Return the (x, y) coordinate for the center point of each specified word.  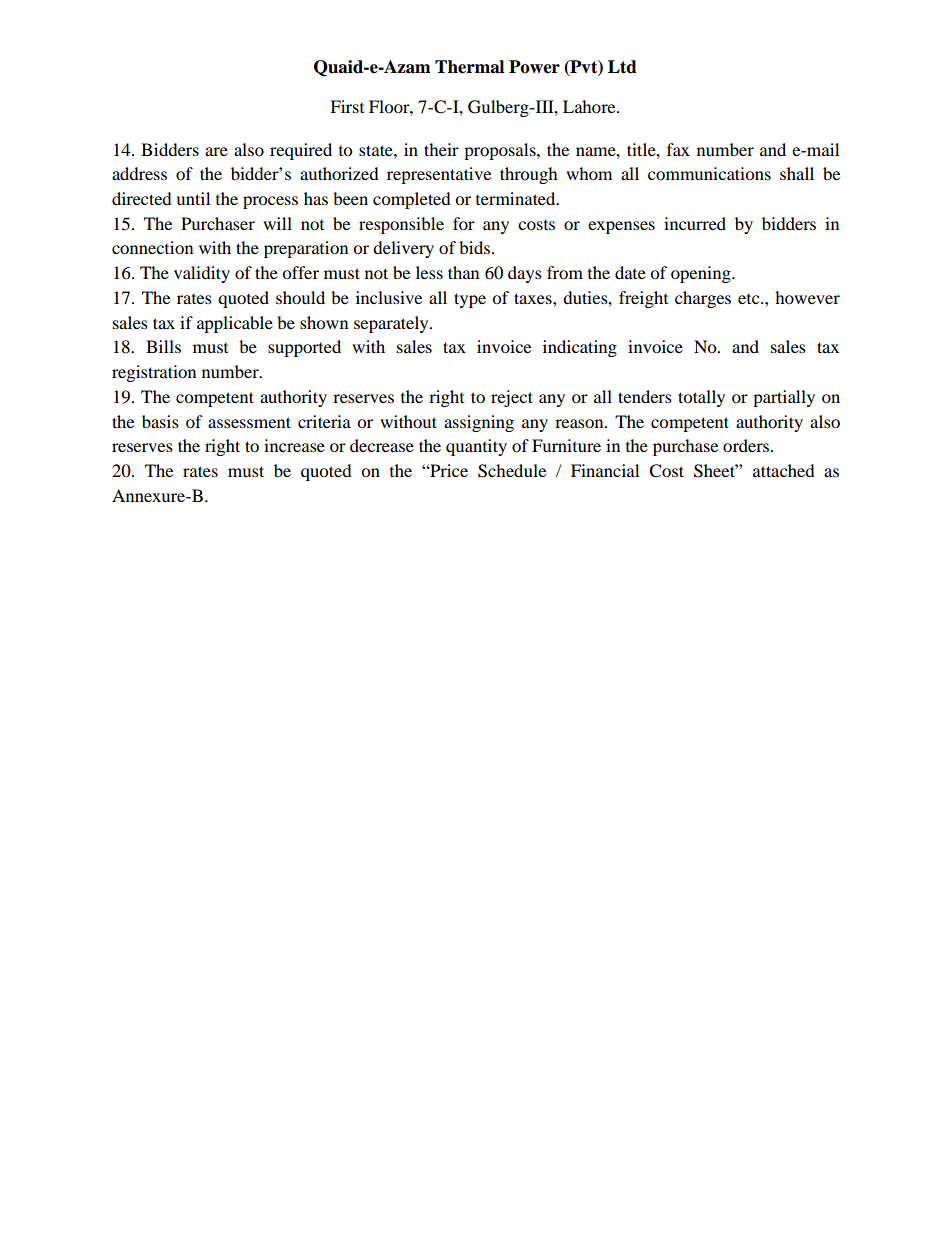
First (347, 106)
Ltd (622, 67)
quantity (476, 447)
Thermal (469, 67)
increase (294, 445)
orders (746, 445)
